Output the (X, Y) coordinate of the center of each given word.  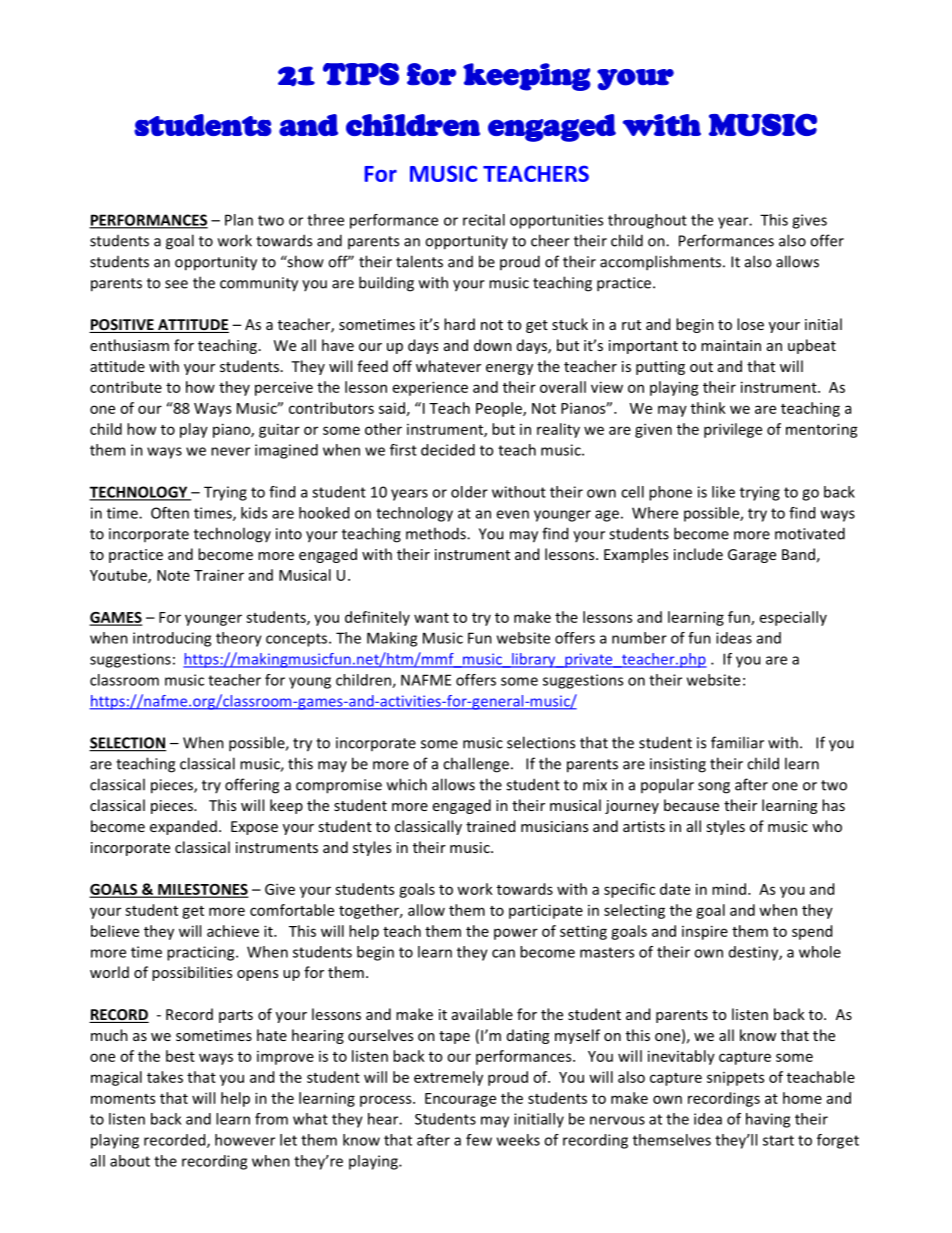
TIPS (361, 74)
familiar (737, 742)
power (516, 934)
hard (459, 324)
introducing (172, 639)
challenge (476, 765)
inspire (705, 932)
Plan (239, 220)
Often (170, 513)
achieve (233, 931)
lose (750, 324)
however (245, 1140)
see (176, 284)
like (723, 492)
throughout (647, 221)
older (469, 492)
